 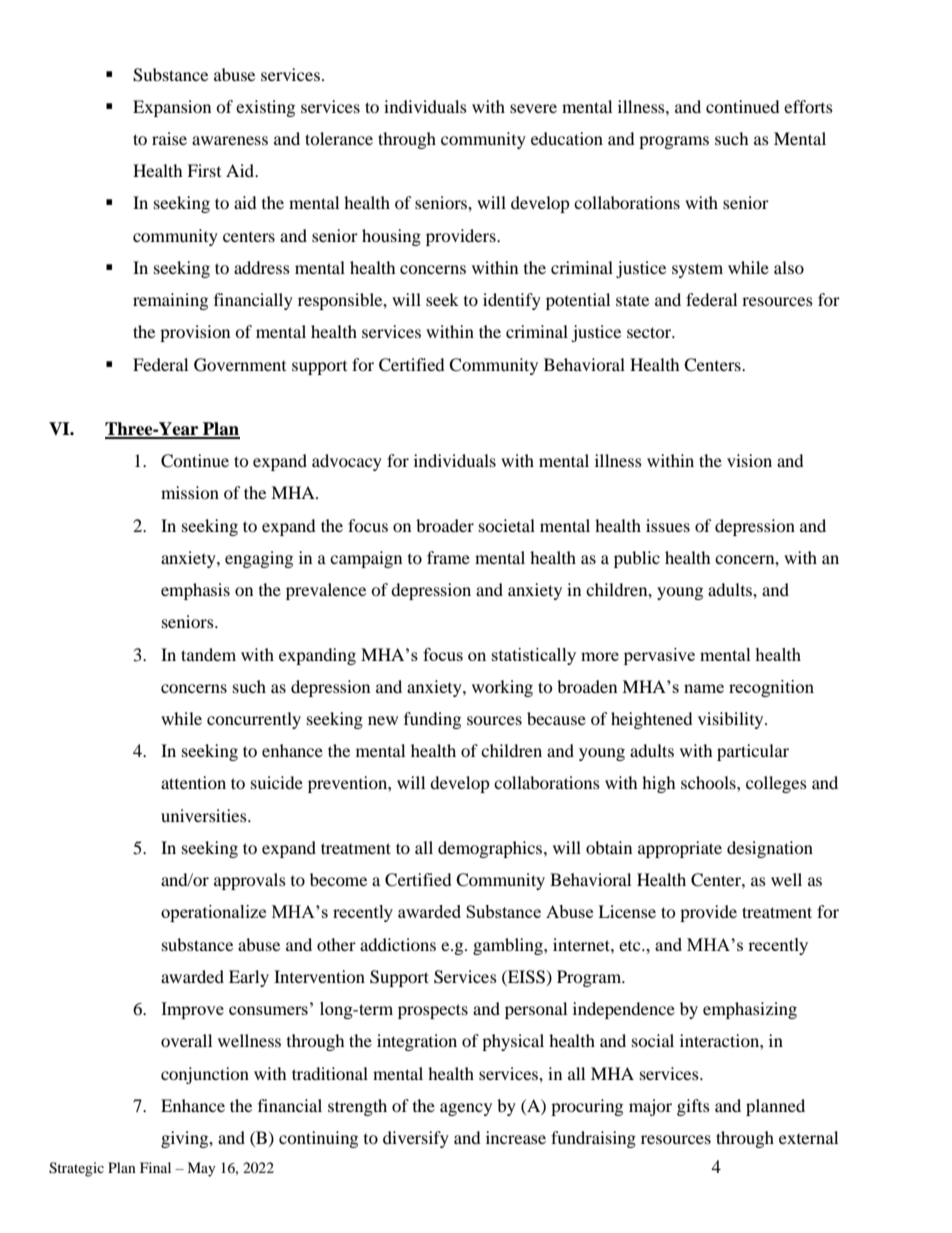 What do you see at coordinates (169, 138) in the screenshot?
I see `raise` at bounding box center [169, 138].
